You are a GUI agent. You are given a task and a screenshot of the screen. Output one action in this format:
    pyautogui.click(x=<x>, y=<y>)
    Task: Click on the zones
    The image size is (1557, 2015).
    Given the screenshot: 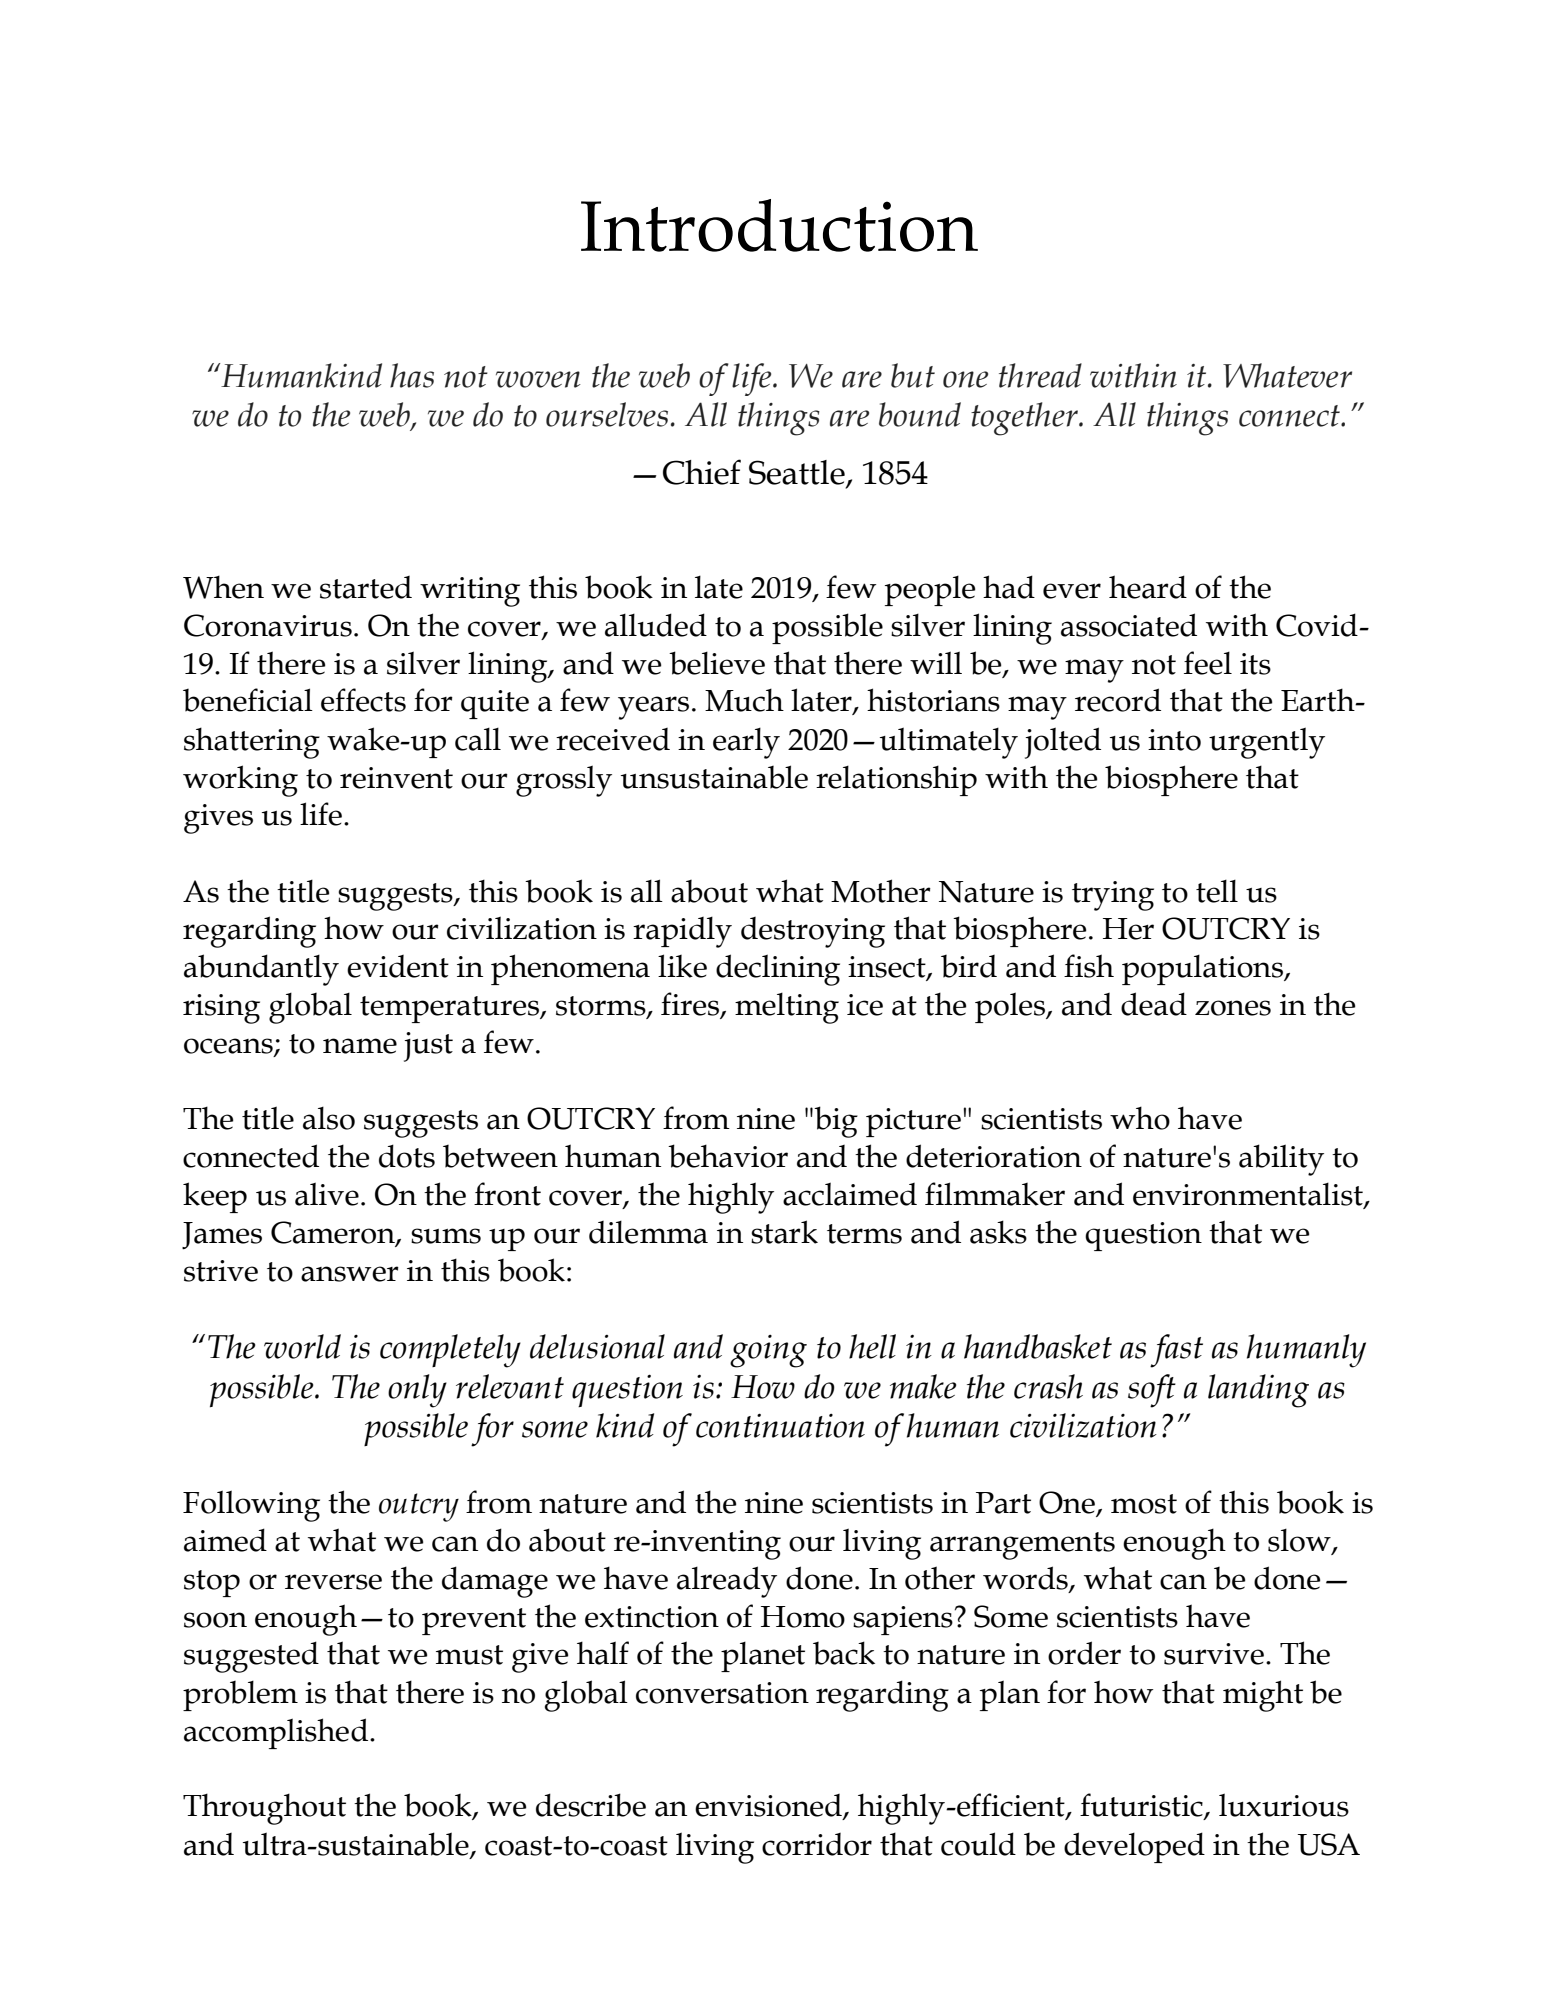 What is the action you would take?
    pyautogui.click(x=1233, y=1008)
